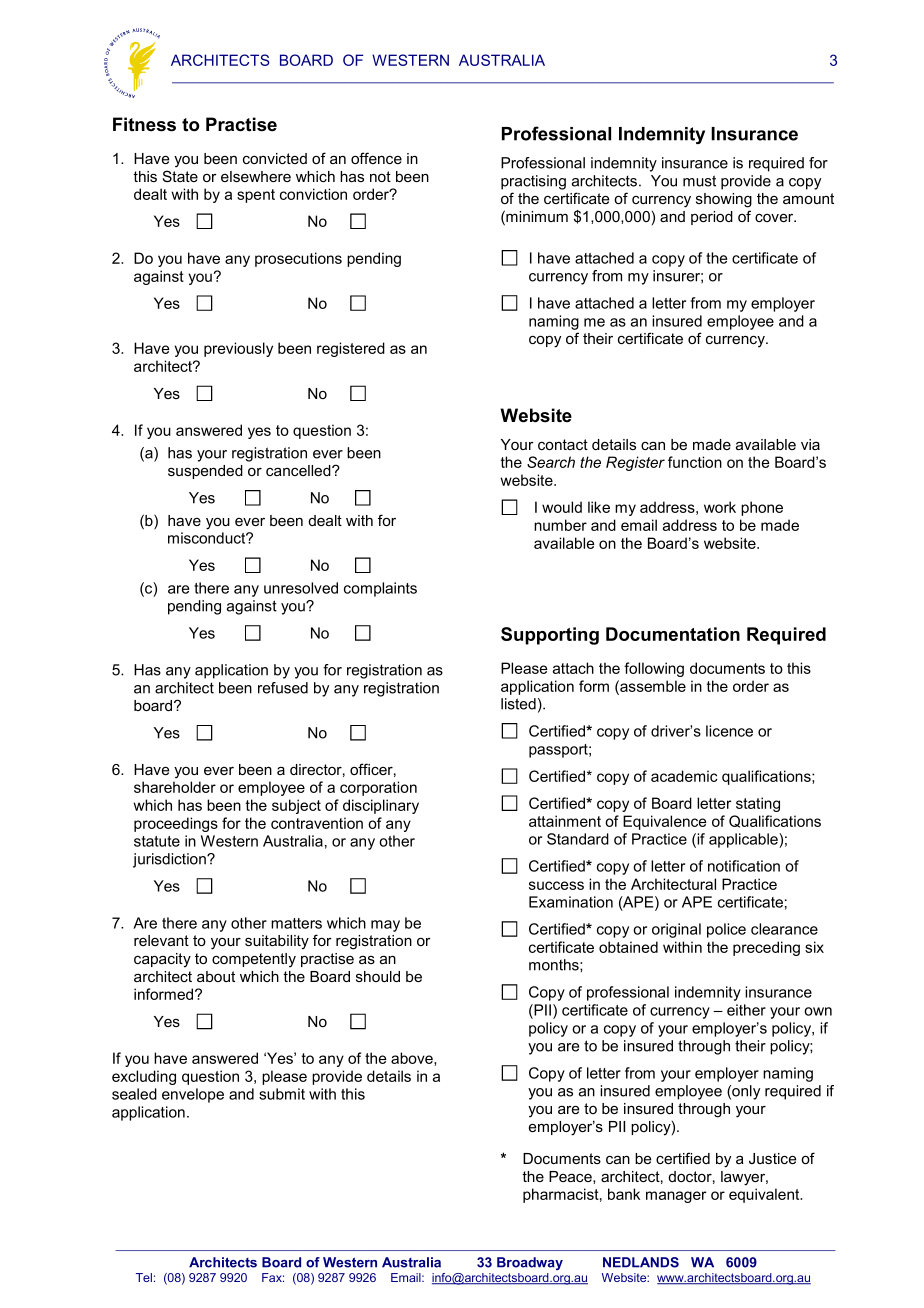 This screenshot has height=1308, width=924. I want to click on Tel, so click(144, 1277).
